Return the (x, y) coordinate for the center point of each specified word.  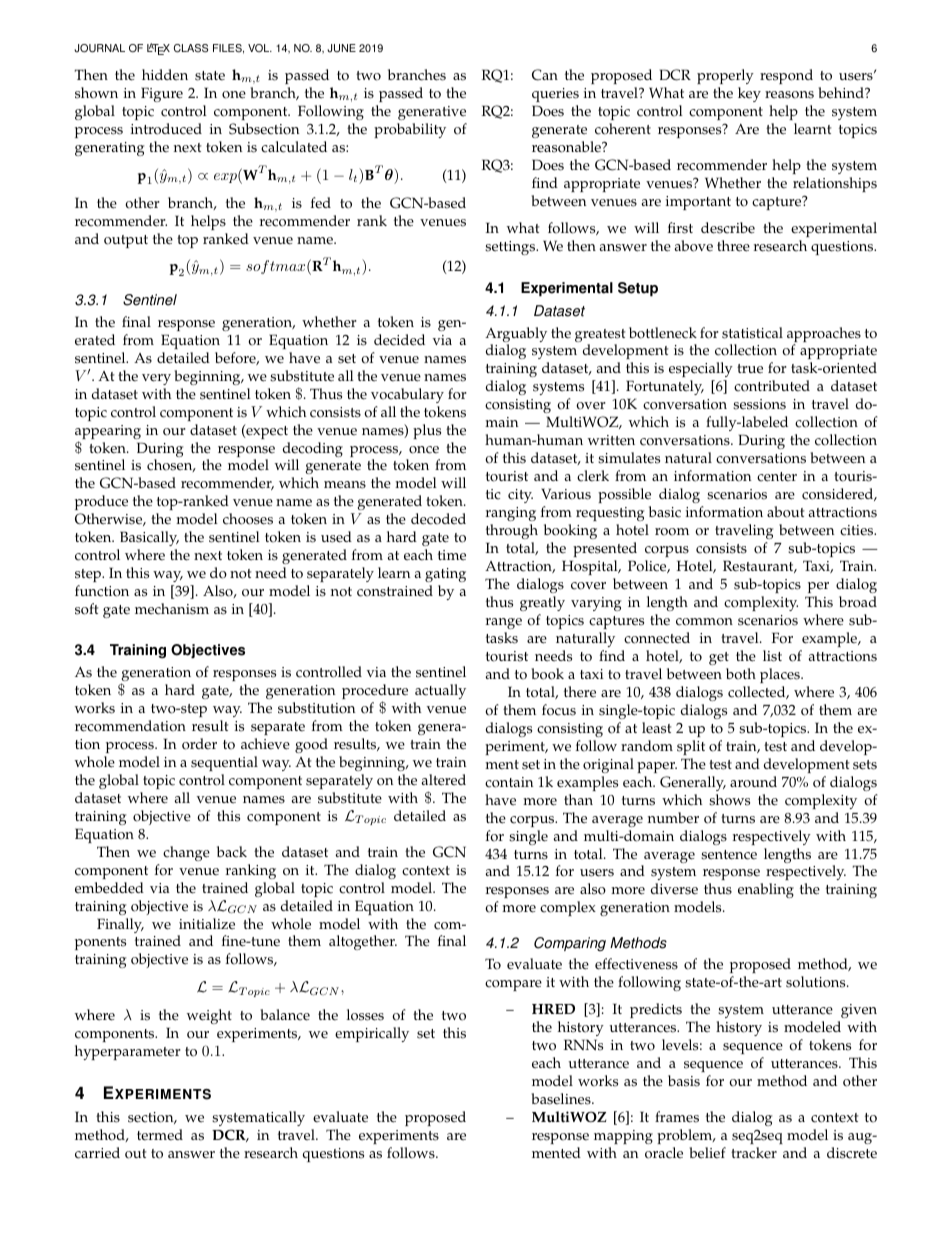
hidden (165, 75)
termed (160, 1135)
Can (545, 75)
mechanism (172, 609)
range (504, 623)
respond (786, 76)
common (704, 622)
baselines (562, 1099)
